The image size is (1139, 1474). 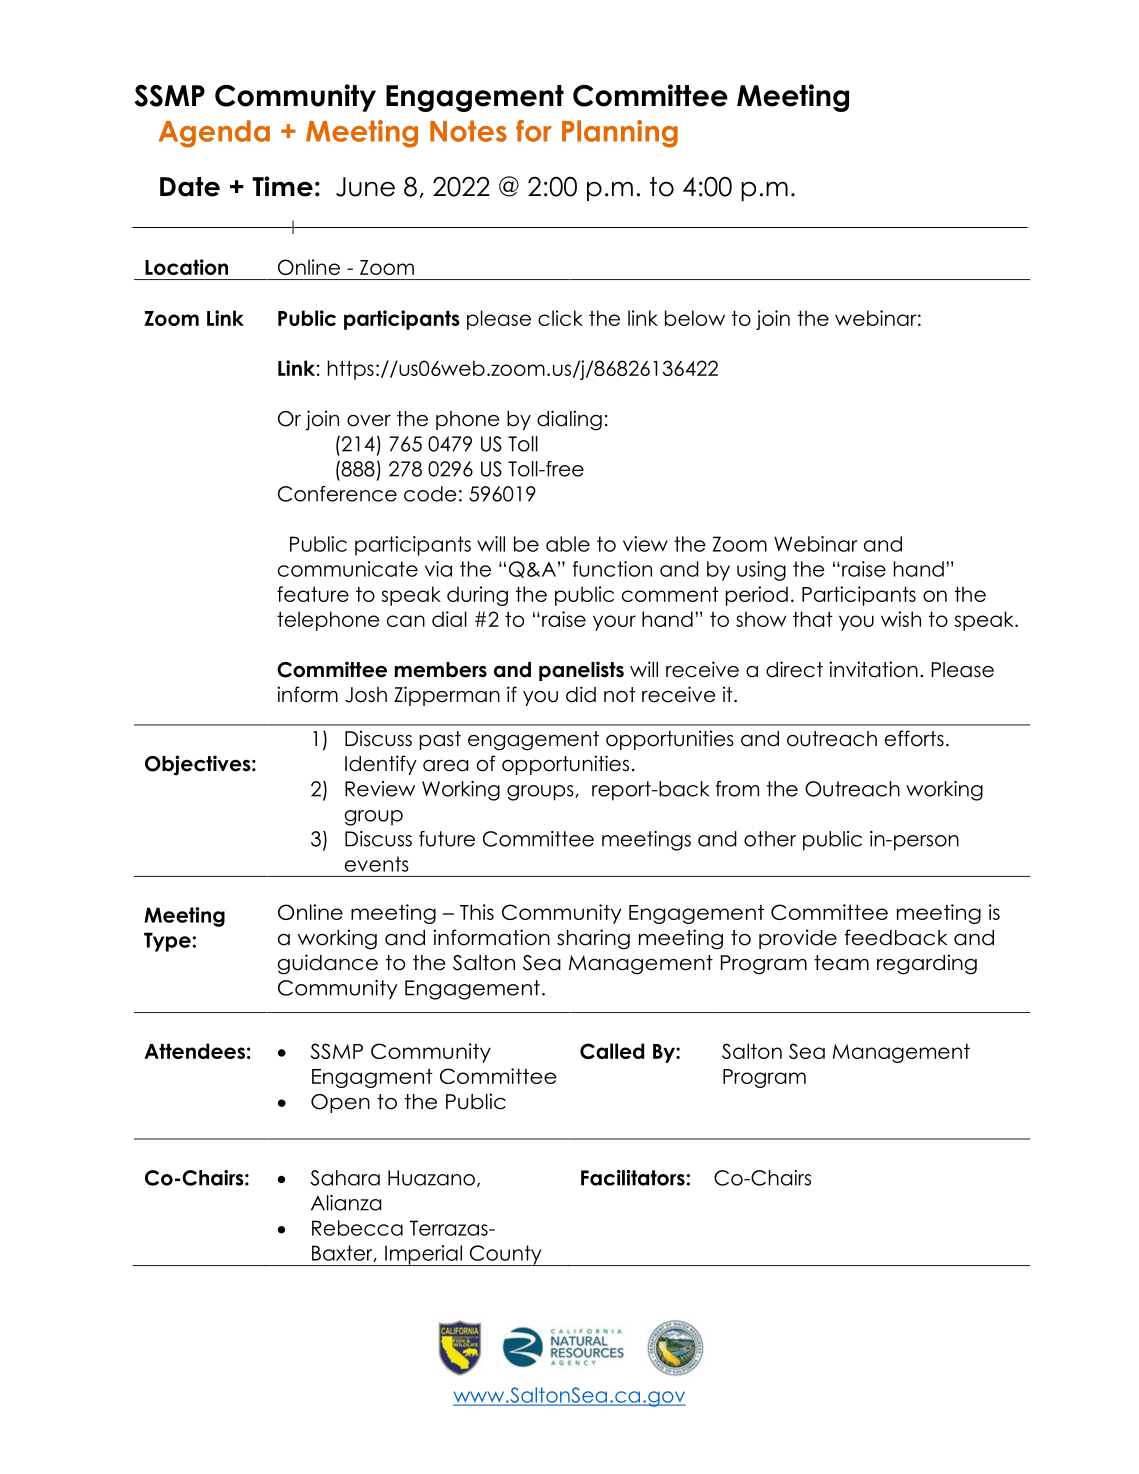 What do you see at coordinates (366, 695) in the image?
I see `Josh` at bounding box center [366, 695].
